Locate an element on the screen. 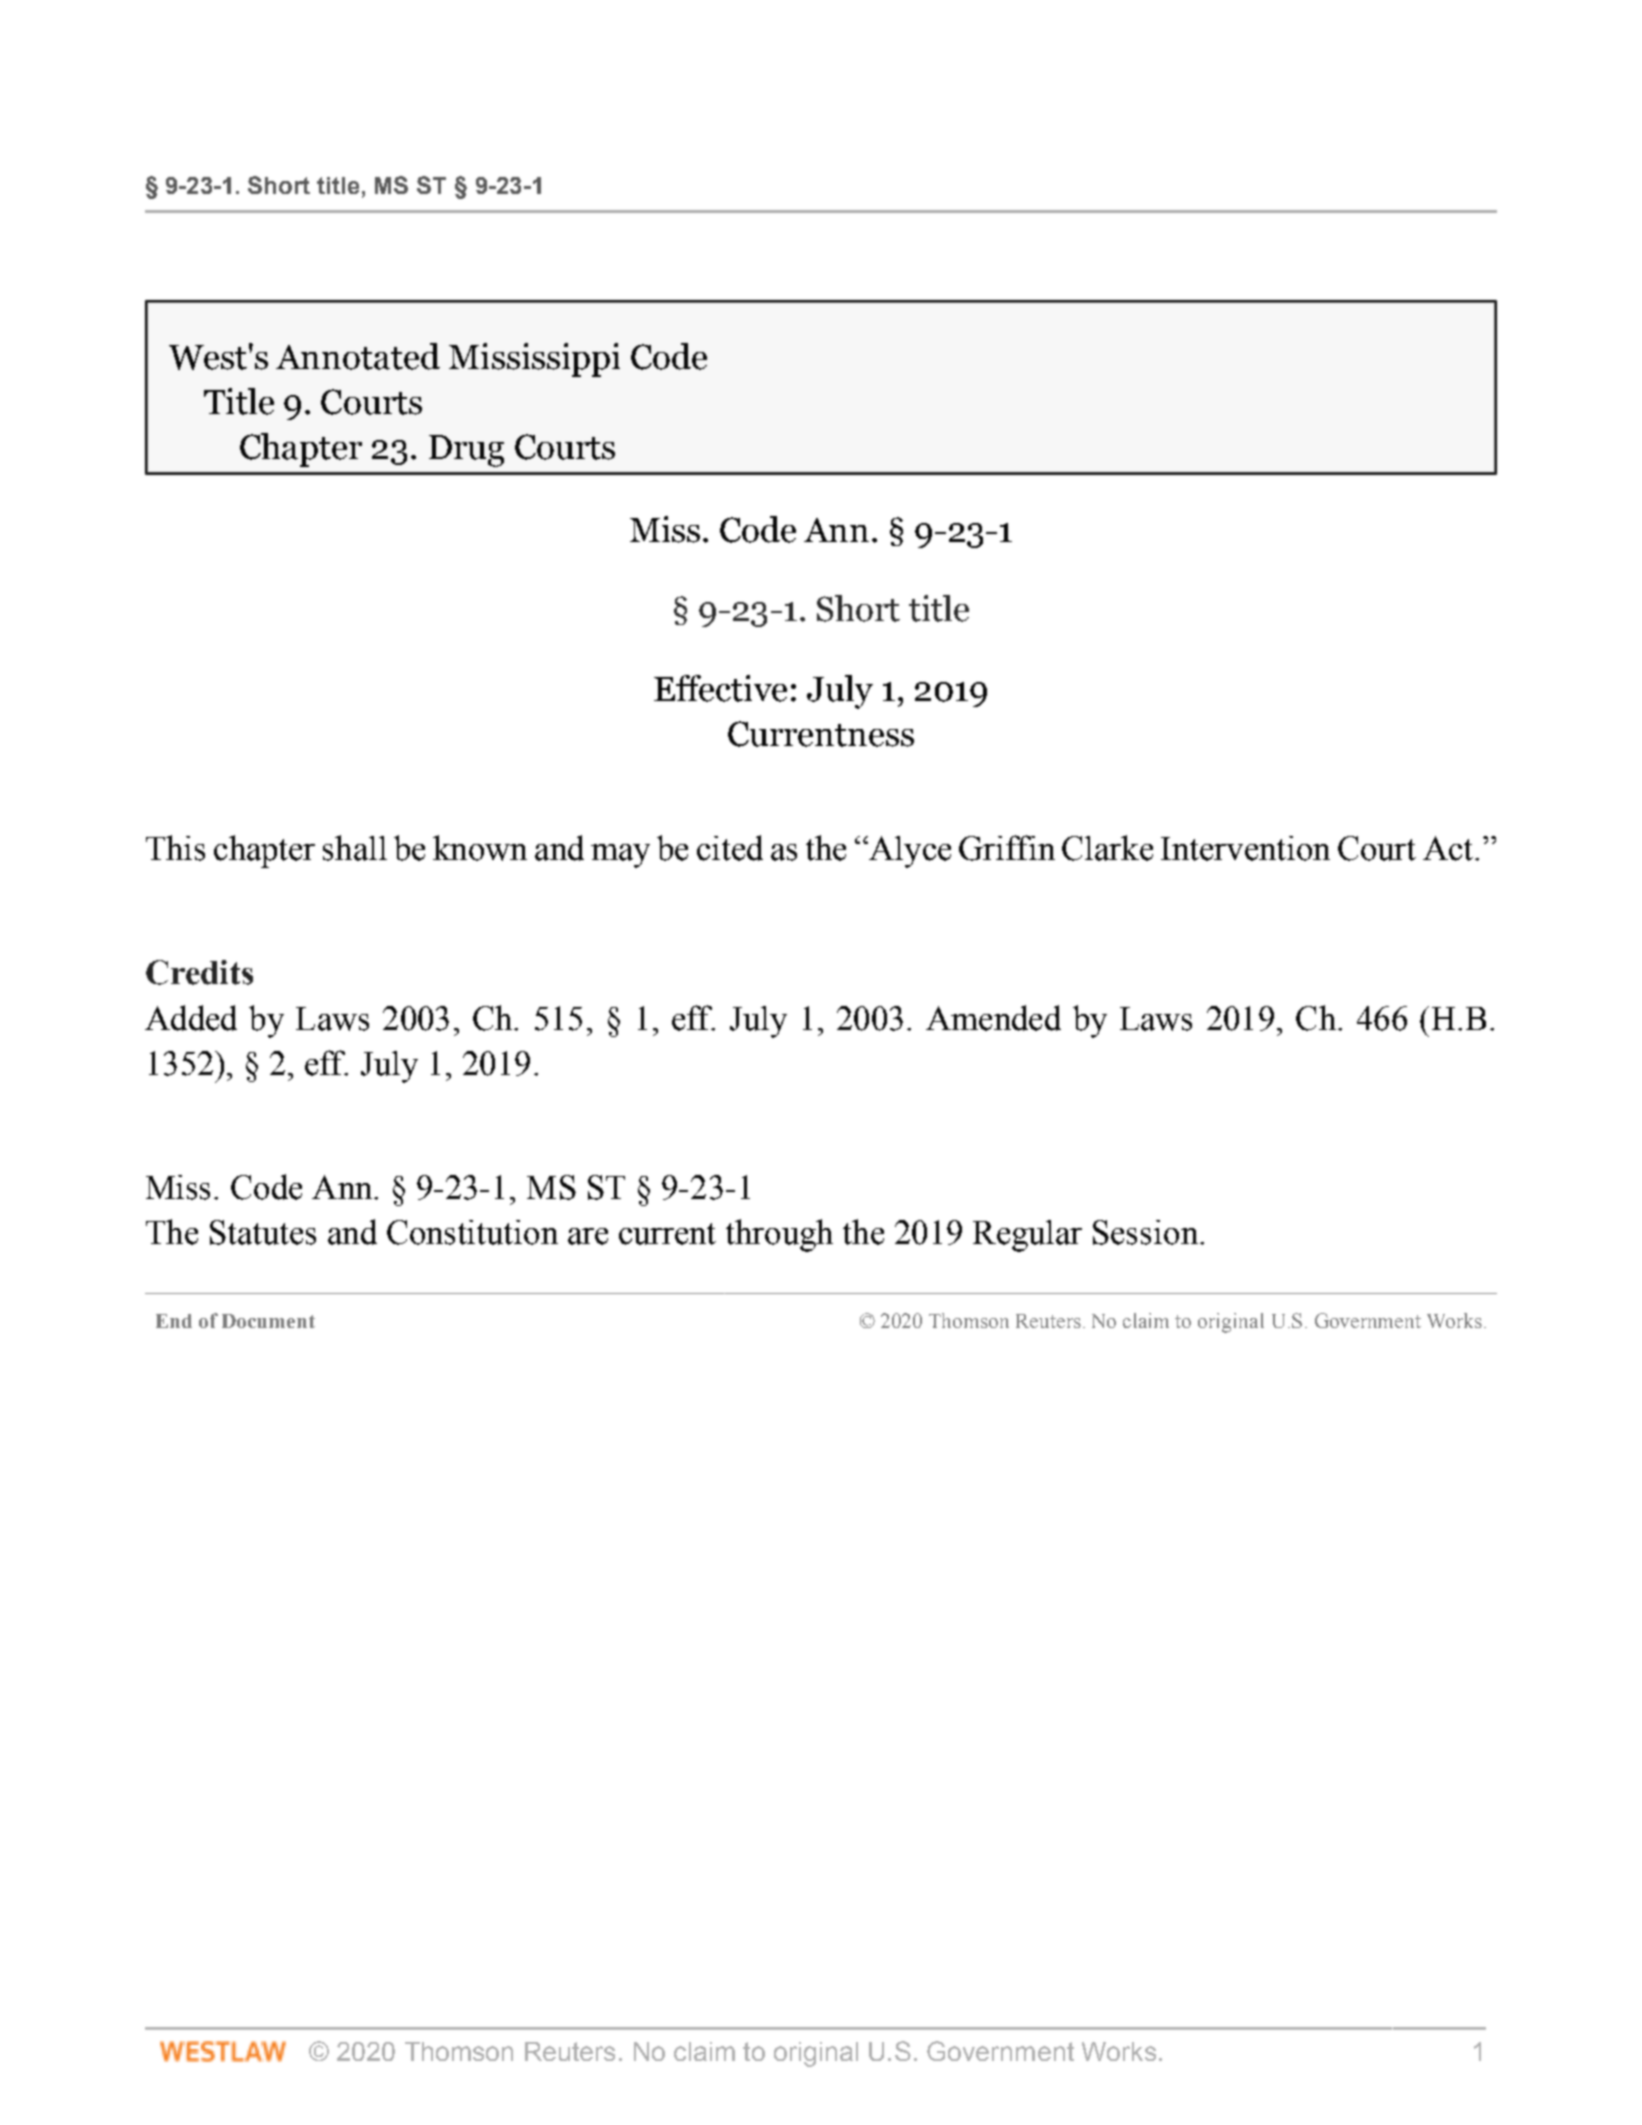 The width and height of the screenshot is (1642, 2125). Effective is located at coordinates (720, 688).
